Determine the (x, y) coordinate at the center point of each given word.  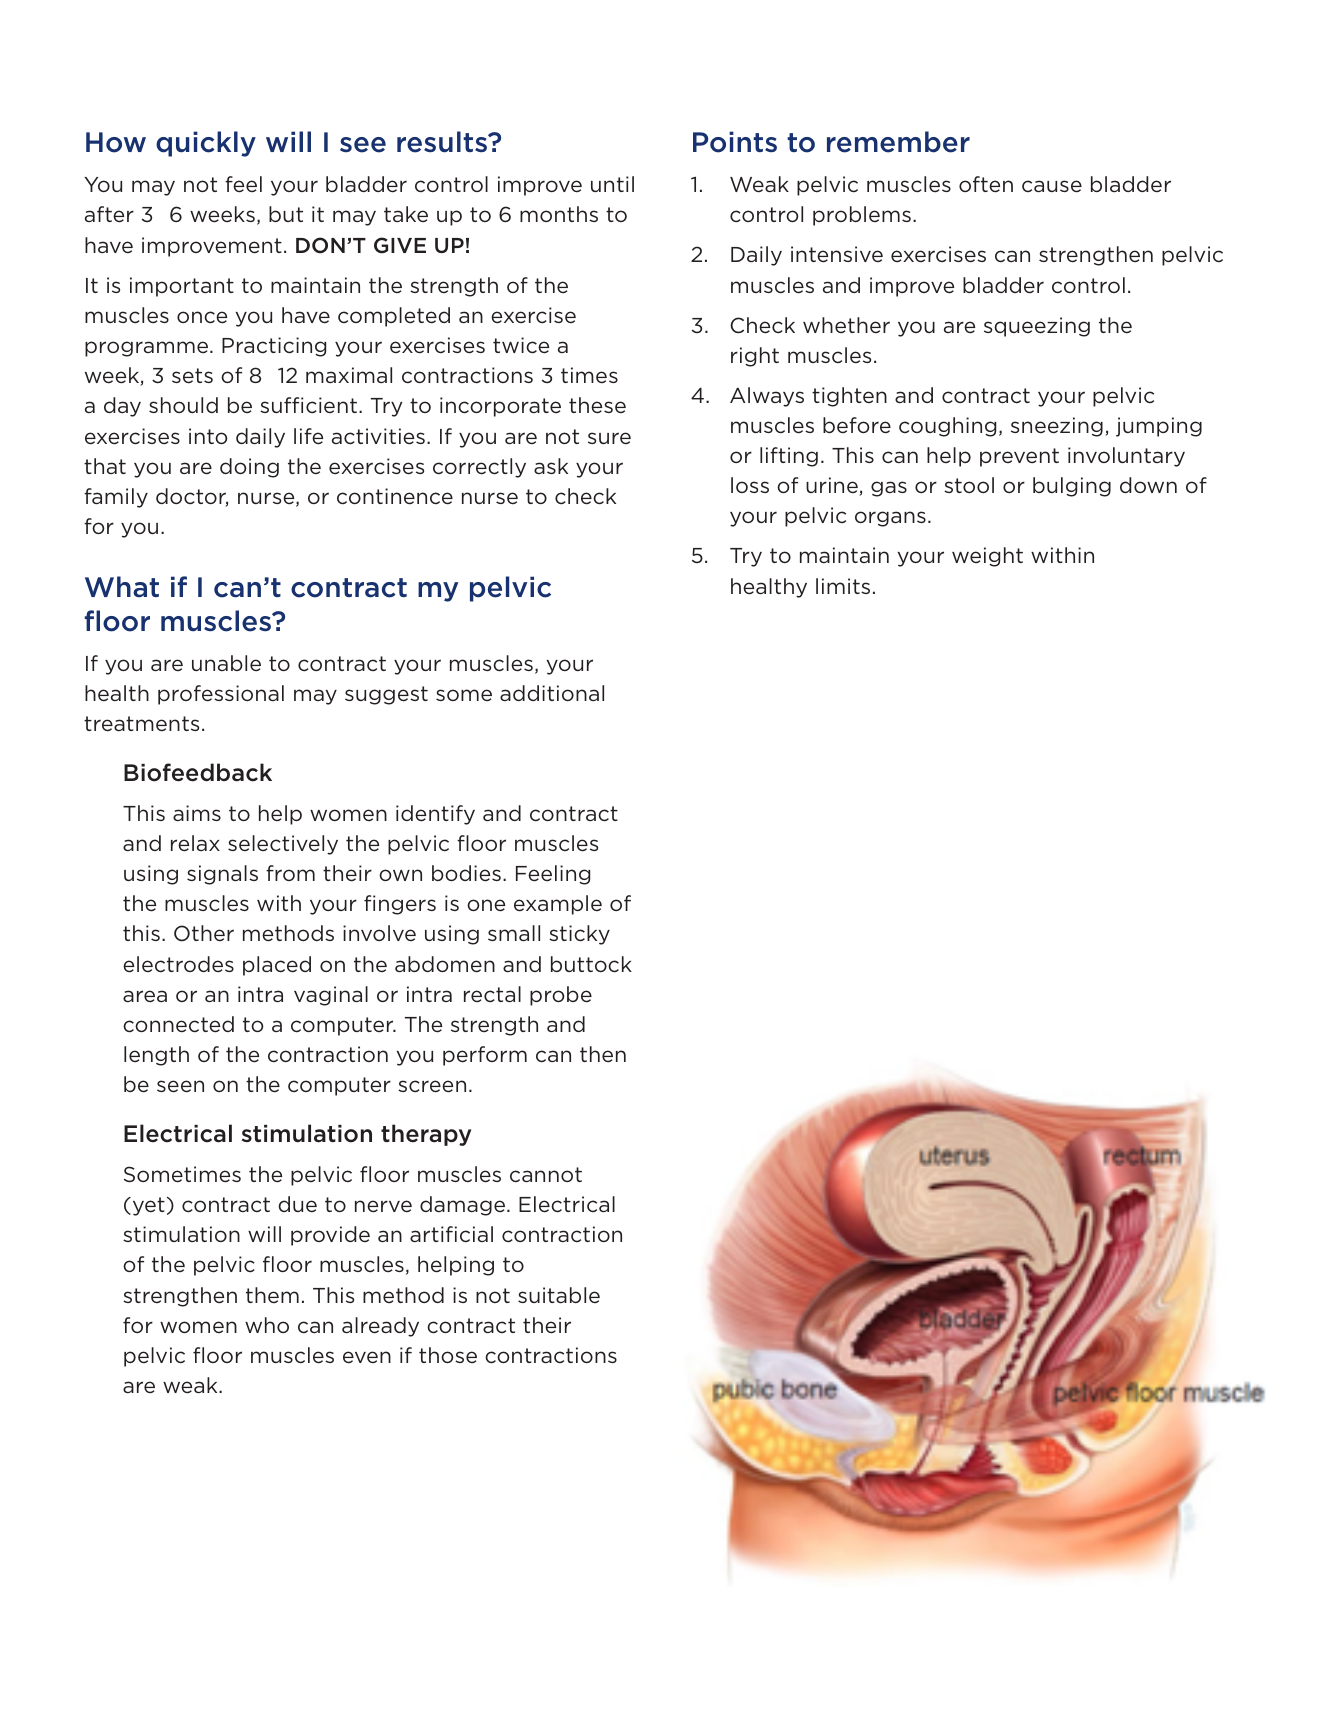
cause (1052, 186)
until (612, 184)
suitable (559, 1295)
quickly (206, 144)
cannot (546, 1175)
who (267, 1325)
